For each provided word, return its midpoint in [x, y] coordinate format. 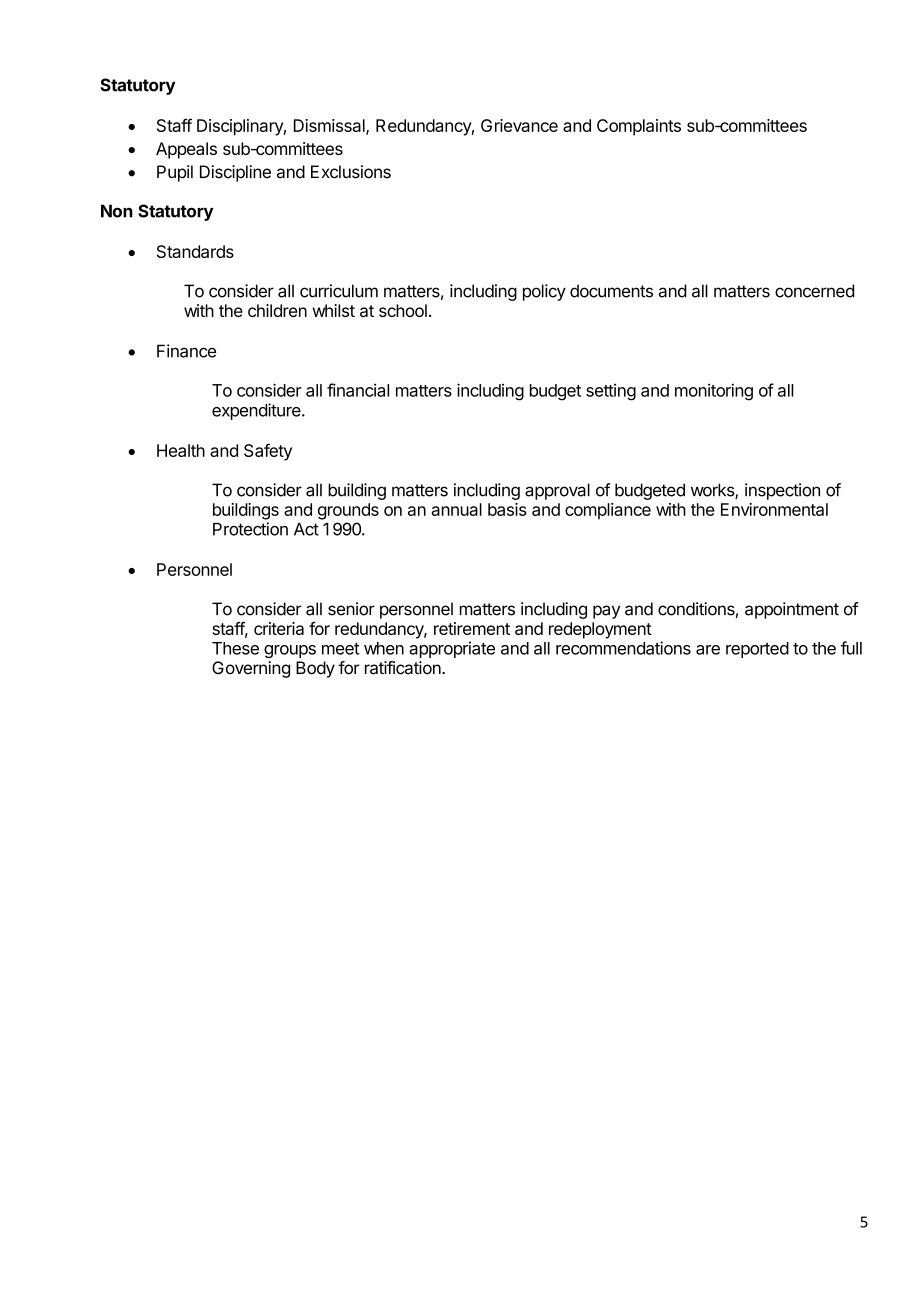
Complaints [639, 127]
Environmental [774, 509]
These [235, 648]
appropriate [452, 649]
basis [507, 509]
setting [611, 392]
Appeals [186, 150]
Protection [250, 529]
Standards [195, 251]
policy [544, 292]
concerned [814, 291]
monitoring [714, 392]
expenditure [257, 411]
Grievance [519, 125]
